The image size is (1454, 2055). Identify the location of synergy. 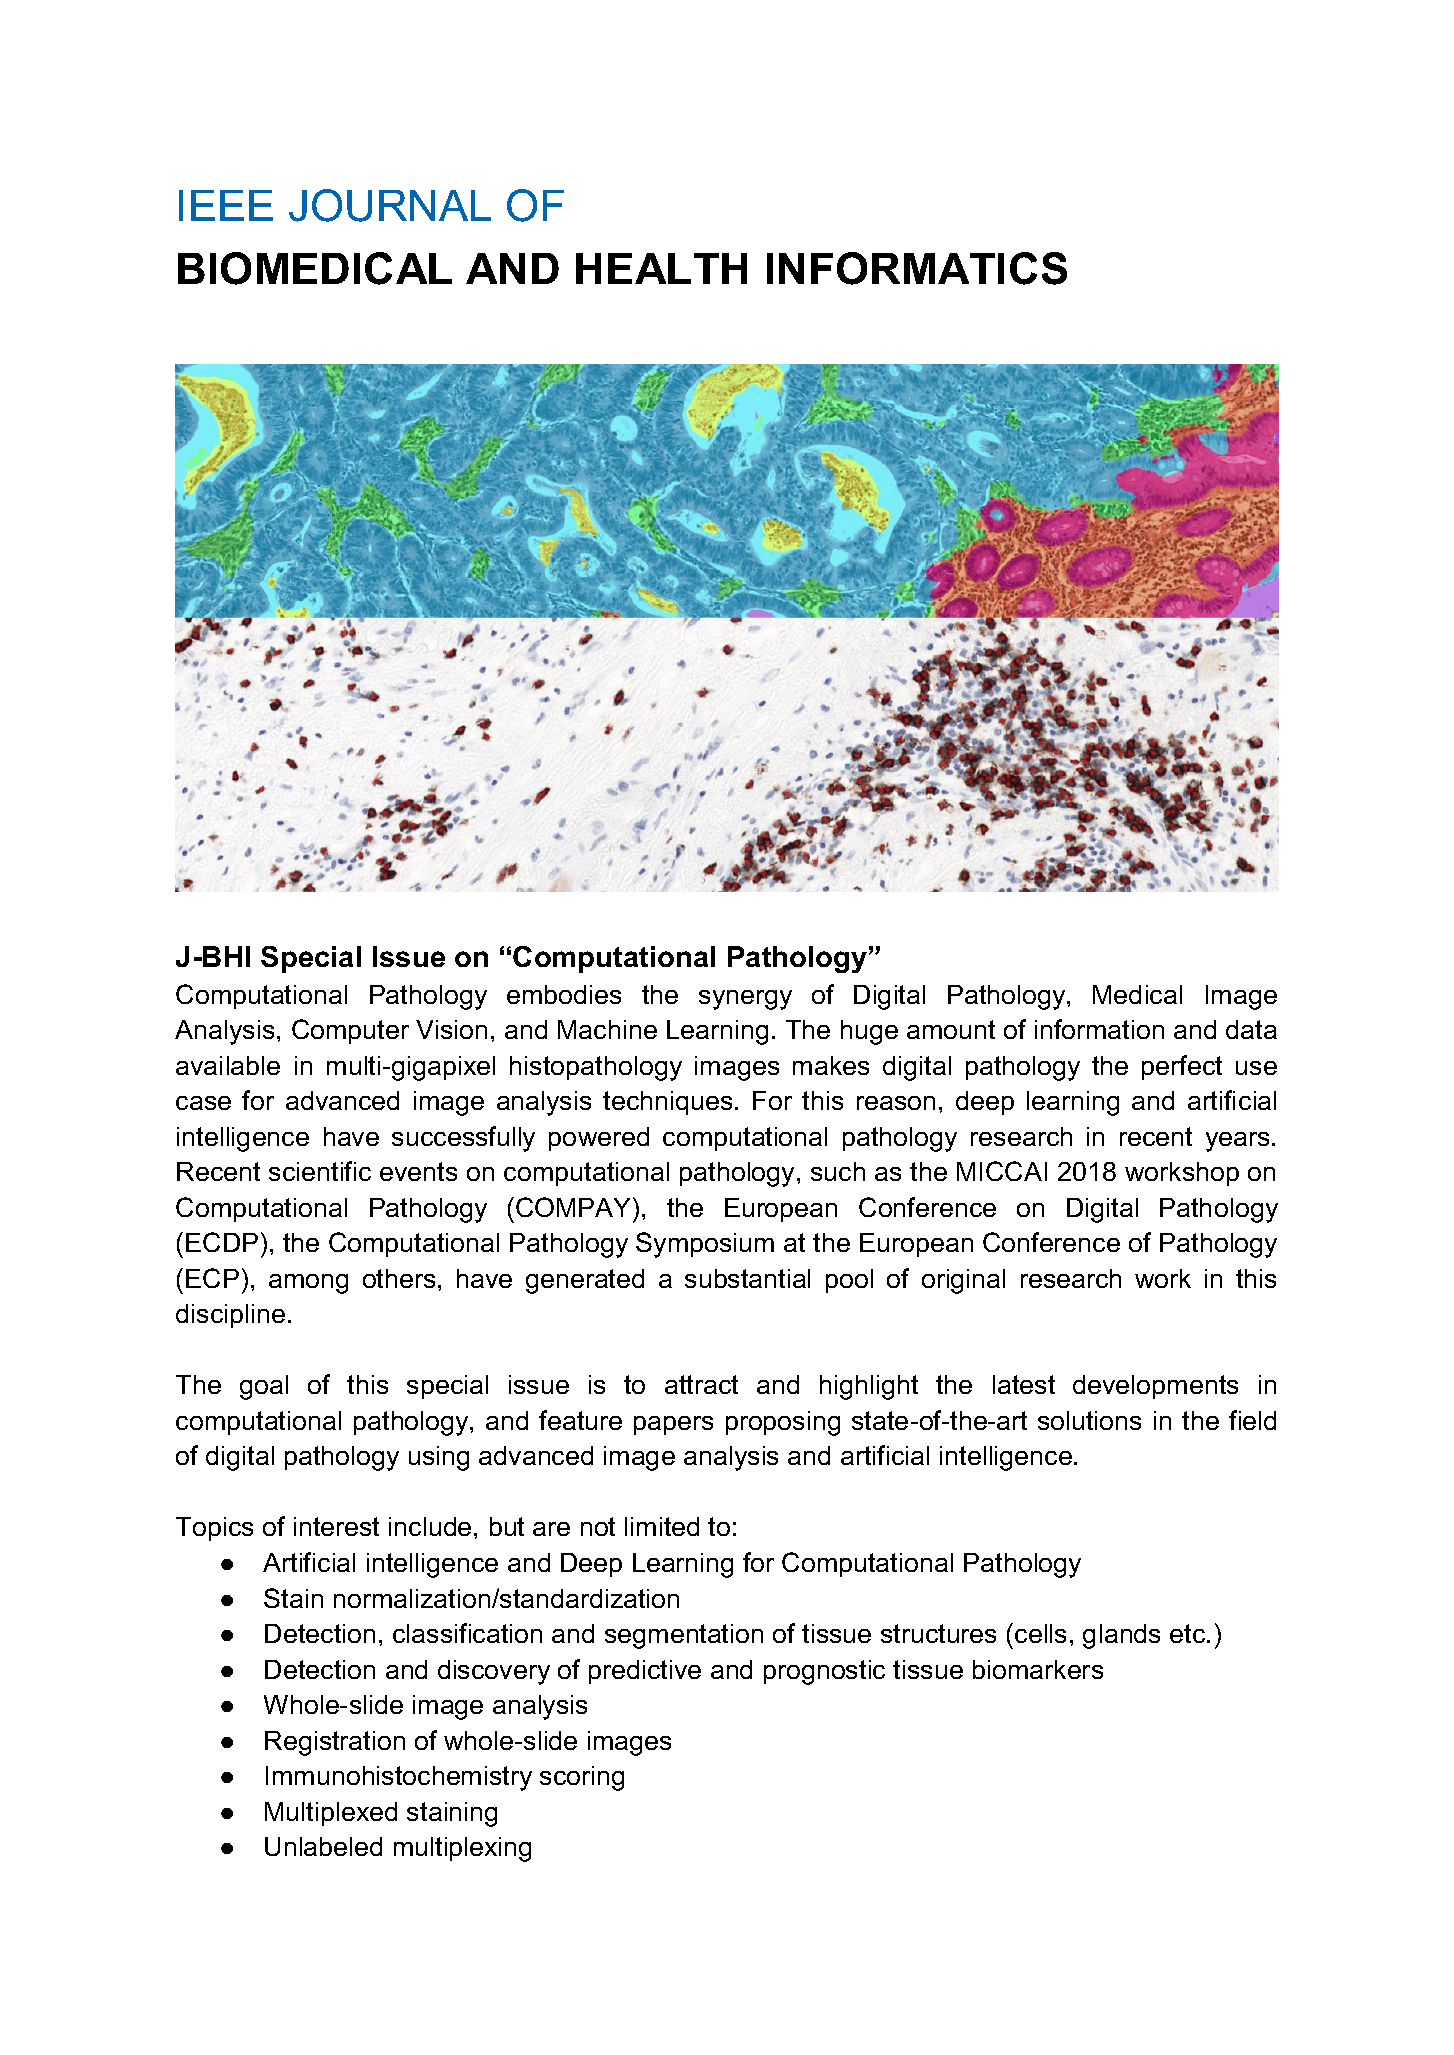
(745, 1000).
